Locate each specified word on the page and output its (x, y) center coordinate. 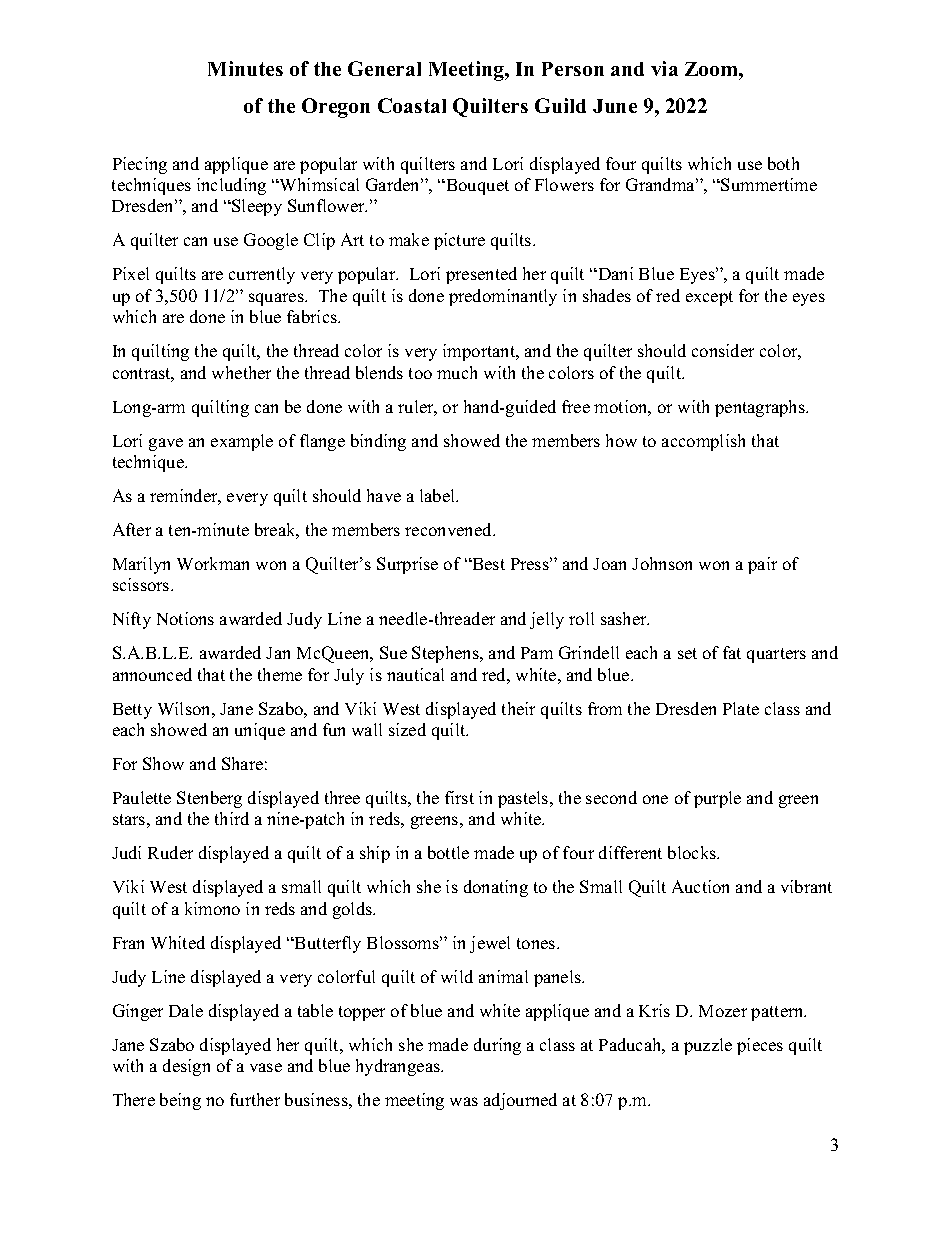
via (664, 68)
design (186, 1067)
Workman (213, 563)
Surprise (407, 565)
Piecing (140, 165)
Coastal (412, 105)
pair (762, 565)
